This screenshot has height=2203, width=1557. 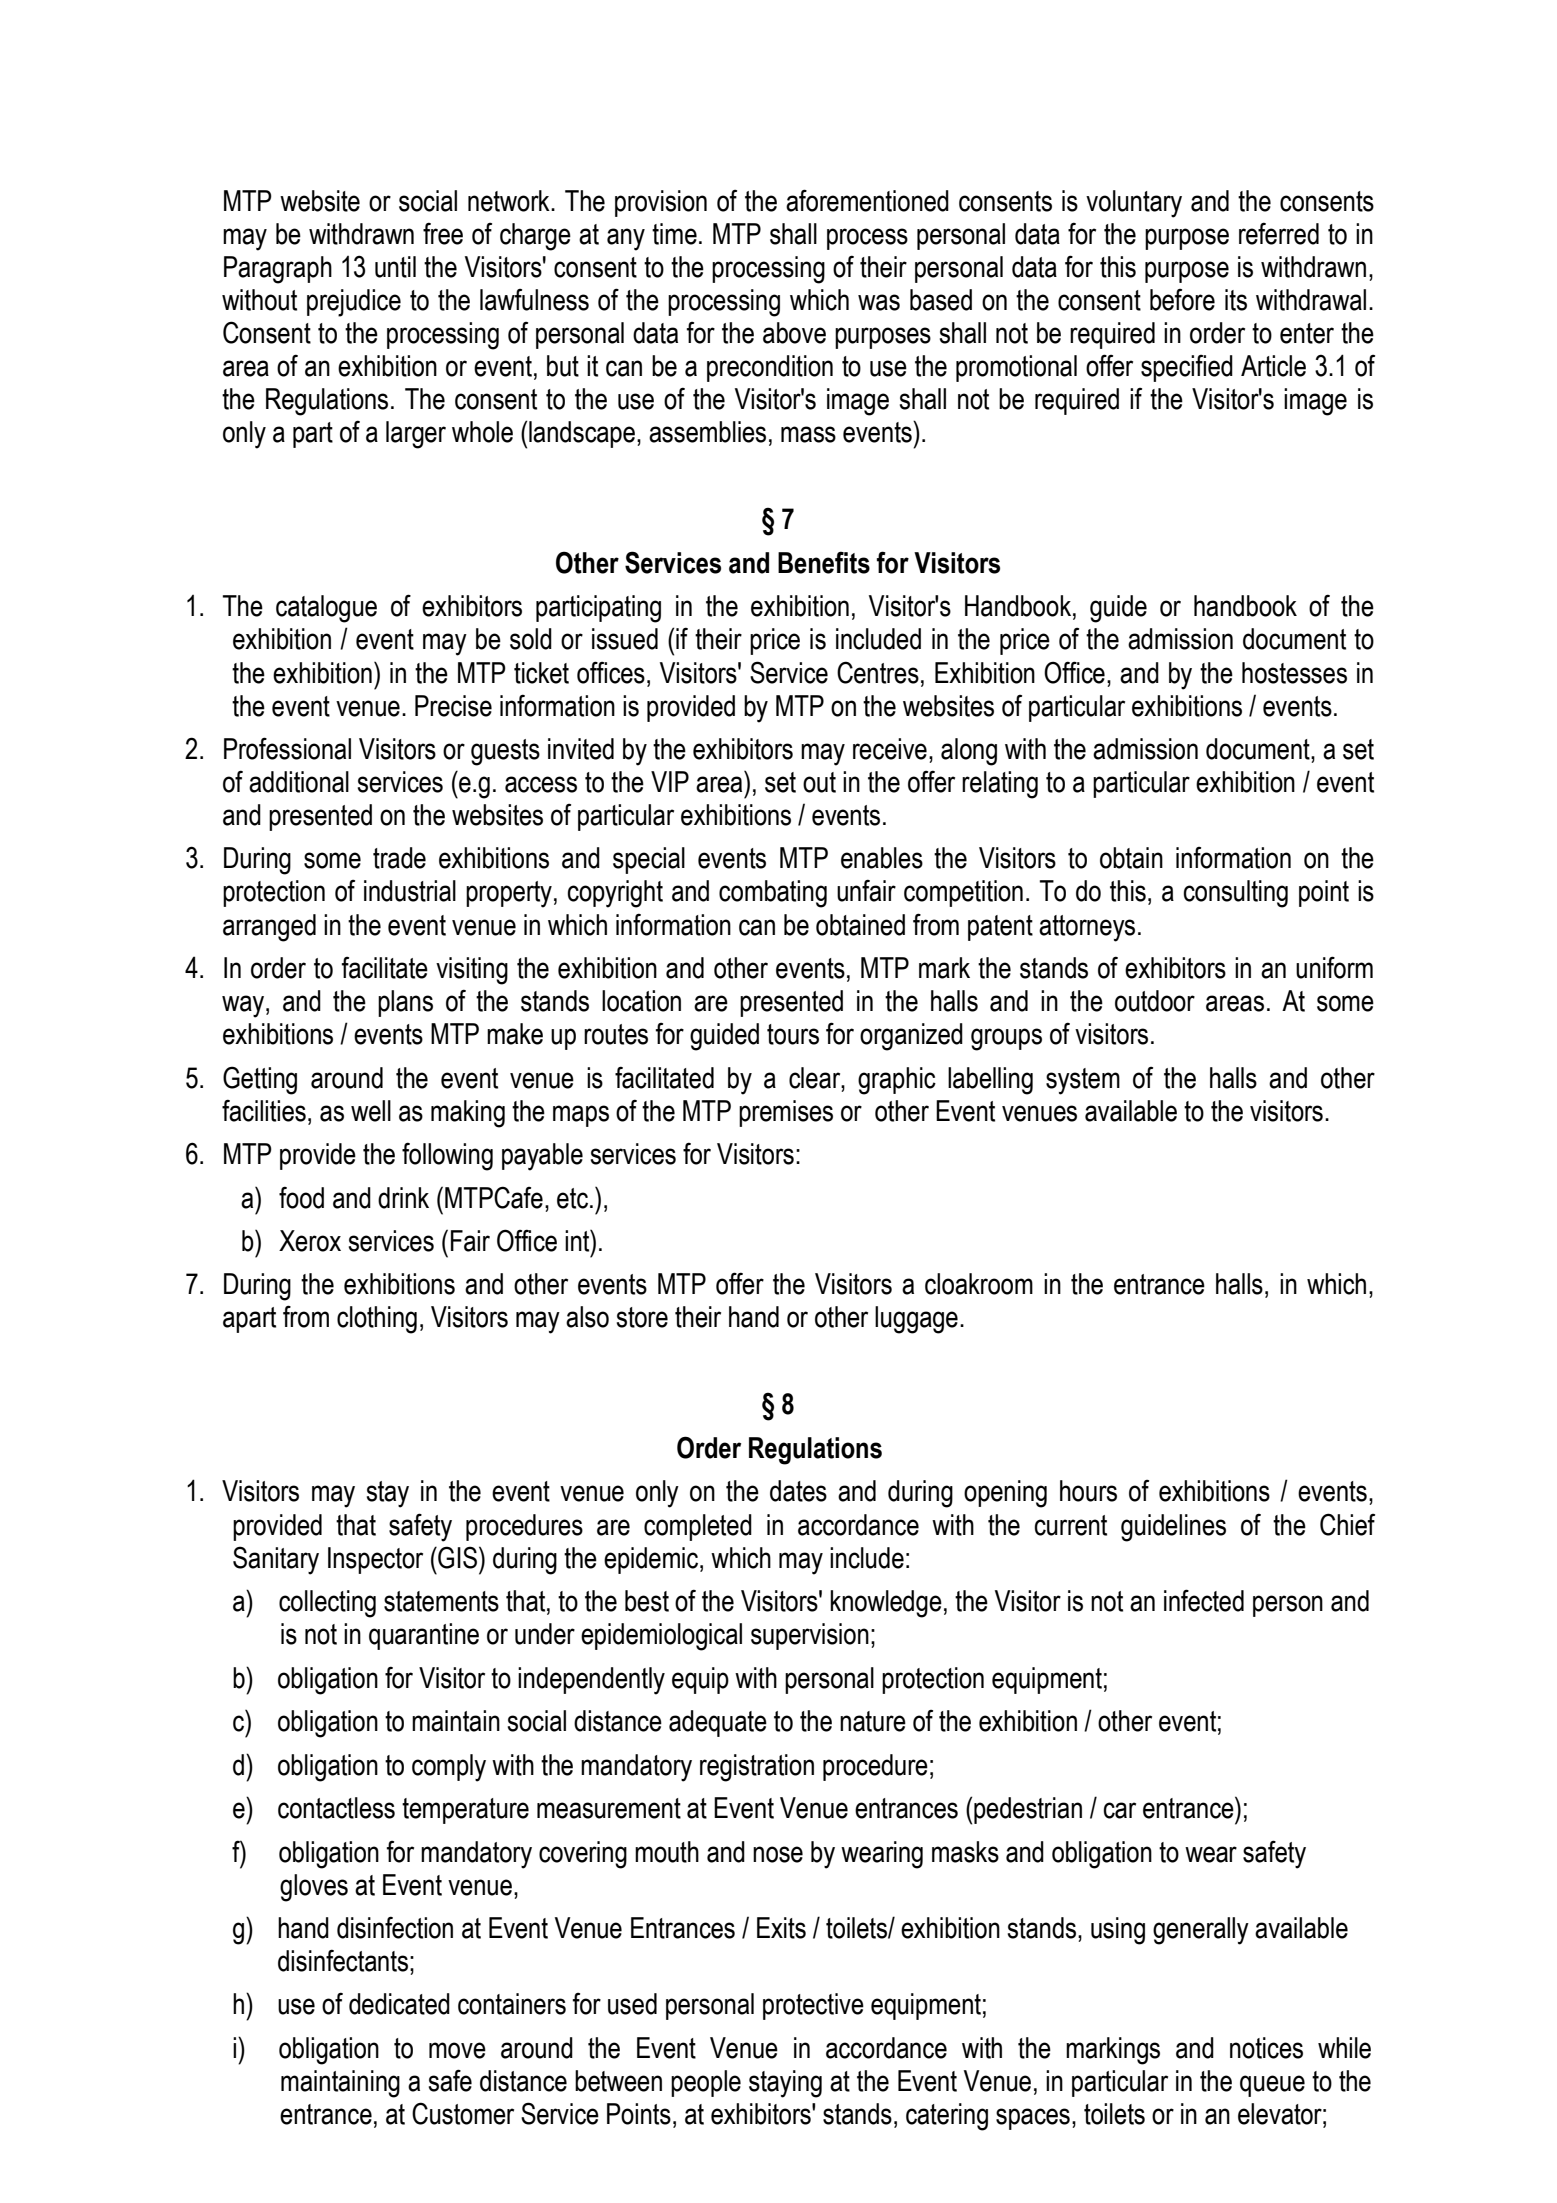 I want to click on until, so click(x=395, y=267).
